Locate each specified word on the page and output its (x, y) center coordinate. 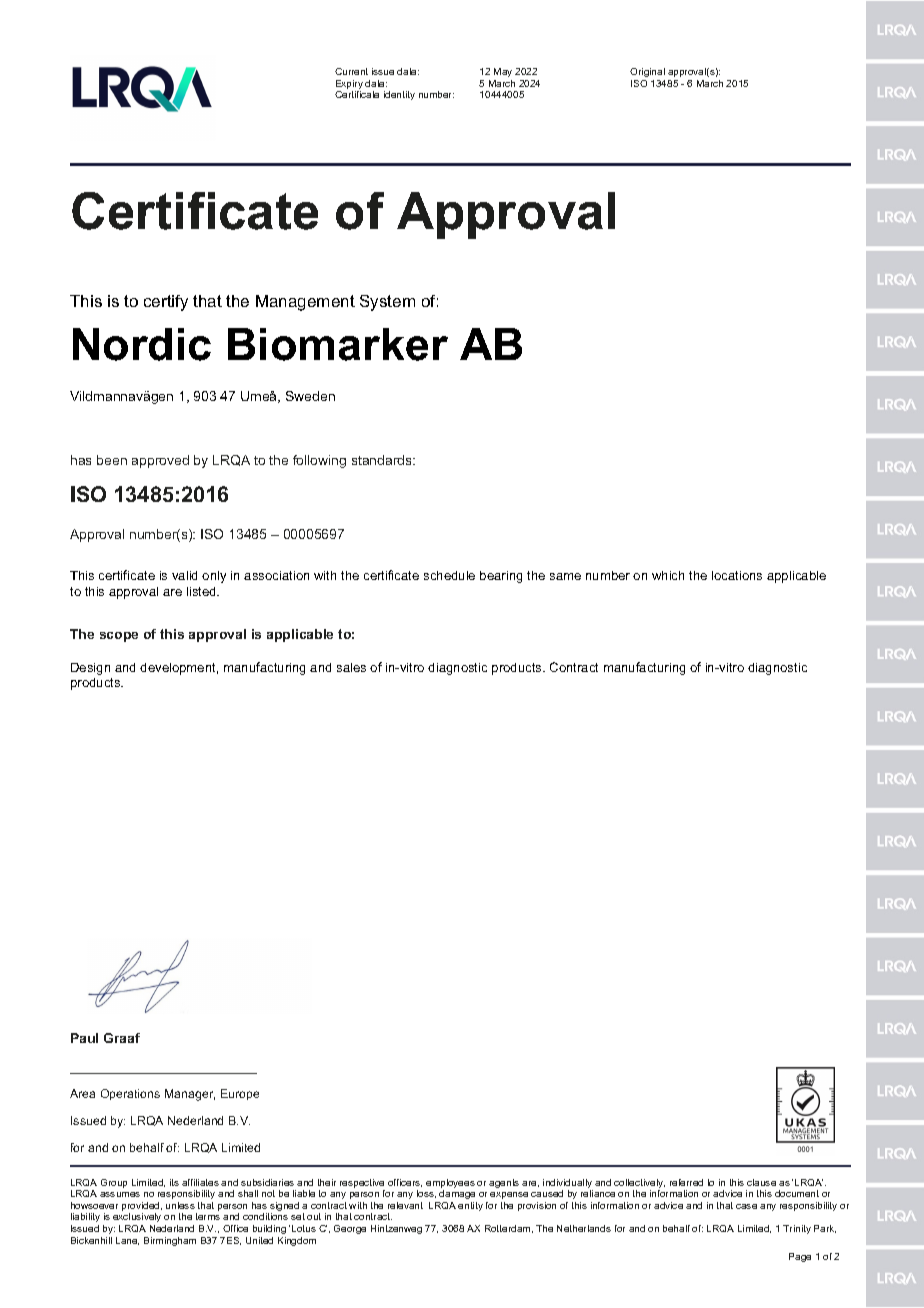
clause (761, 1182)
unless (180, 1205)
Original (647, 72)
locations (737, 575)
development (179, 669)
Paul (84, 1038)
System (387, 303)
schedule (449, 575)
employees (450, 1185)
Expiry (349, 86)
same (565, 576)
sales (351, 667)
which (668, 575)
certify (166, 303)
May (503, 72)
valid (184, 575)
